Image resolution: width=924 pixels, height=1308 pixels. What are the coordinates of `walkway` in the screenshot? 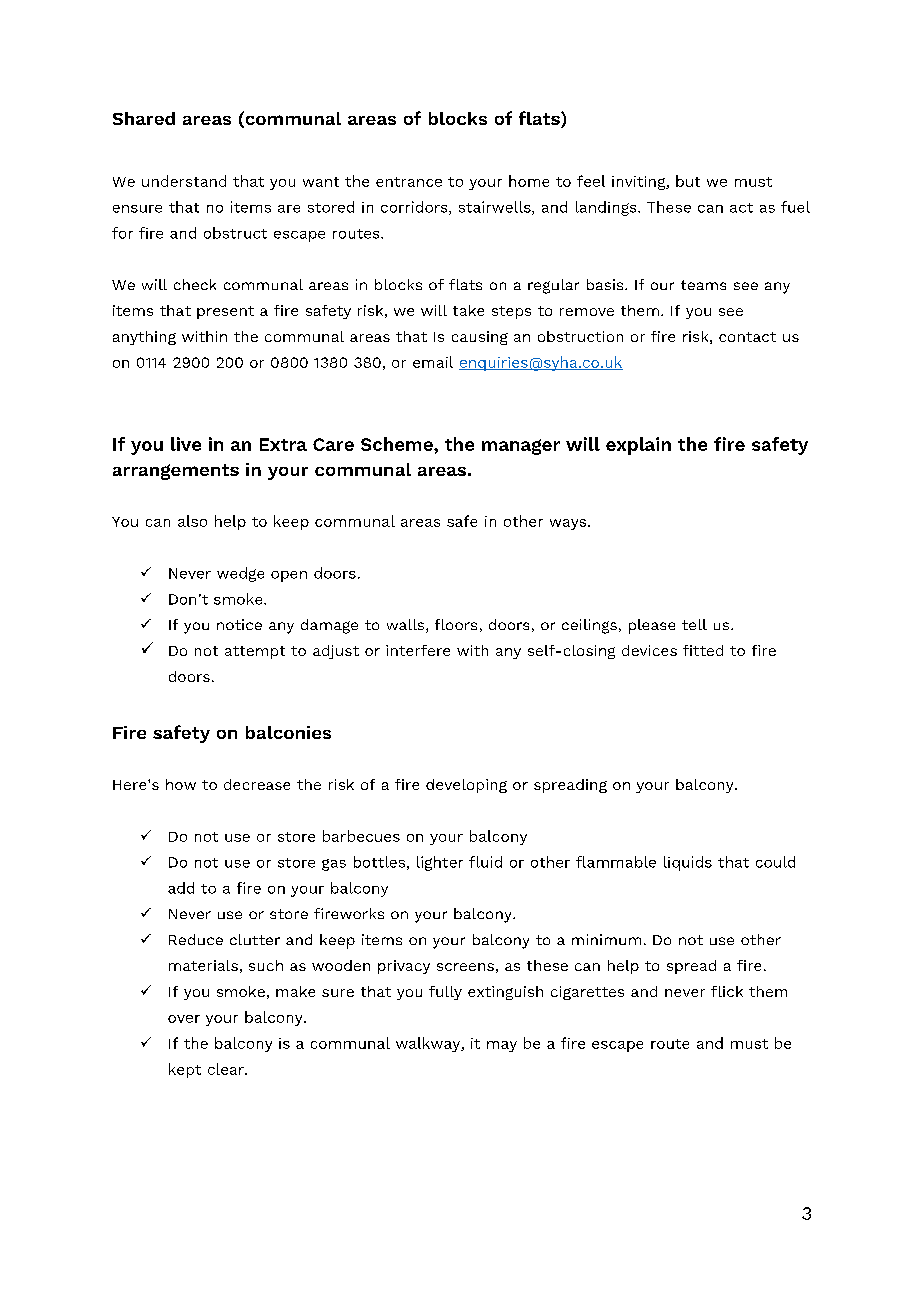 It's located at (429, 1044).
